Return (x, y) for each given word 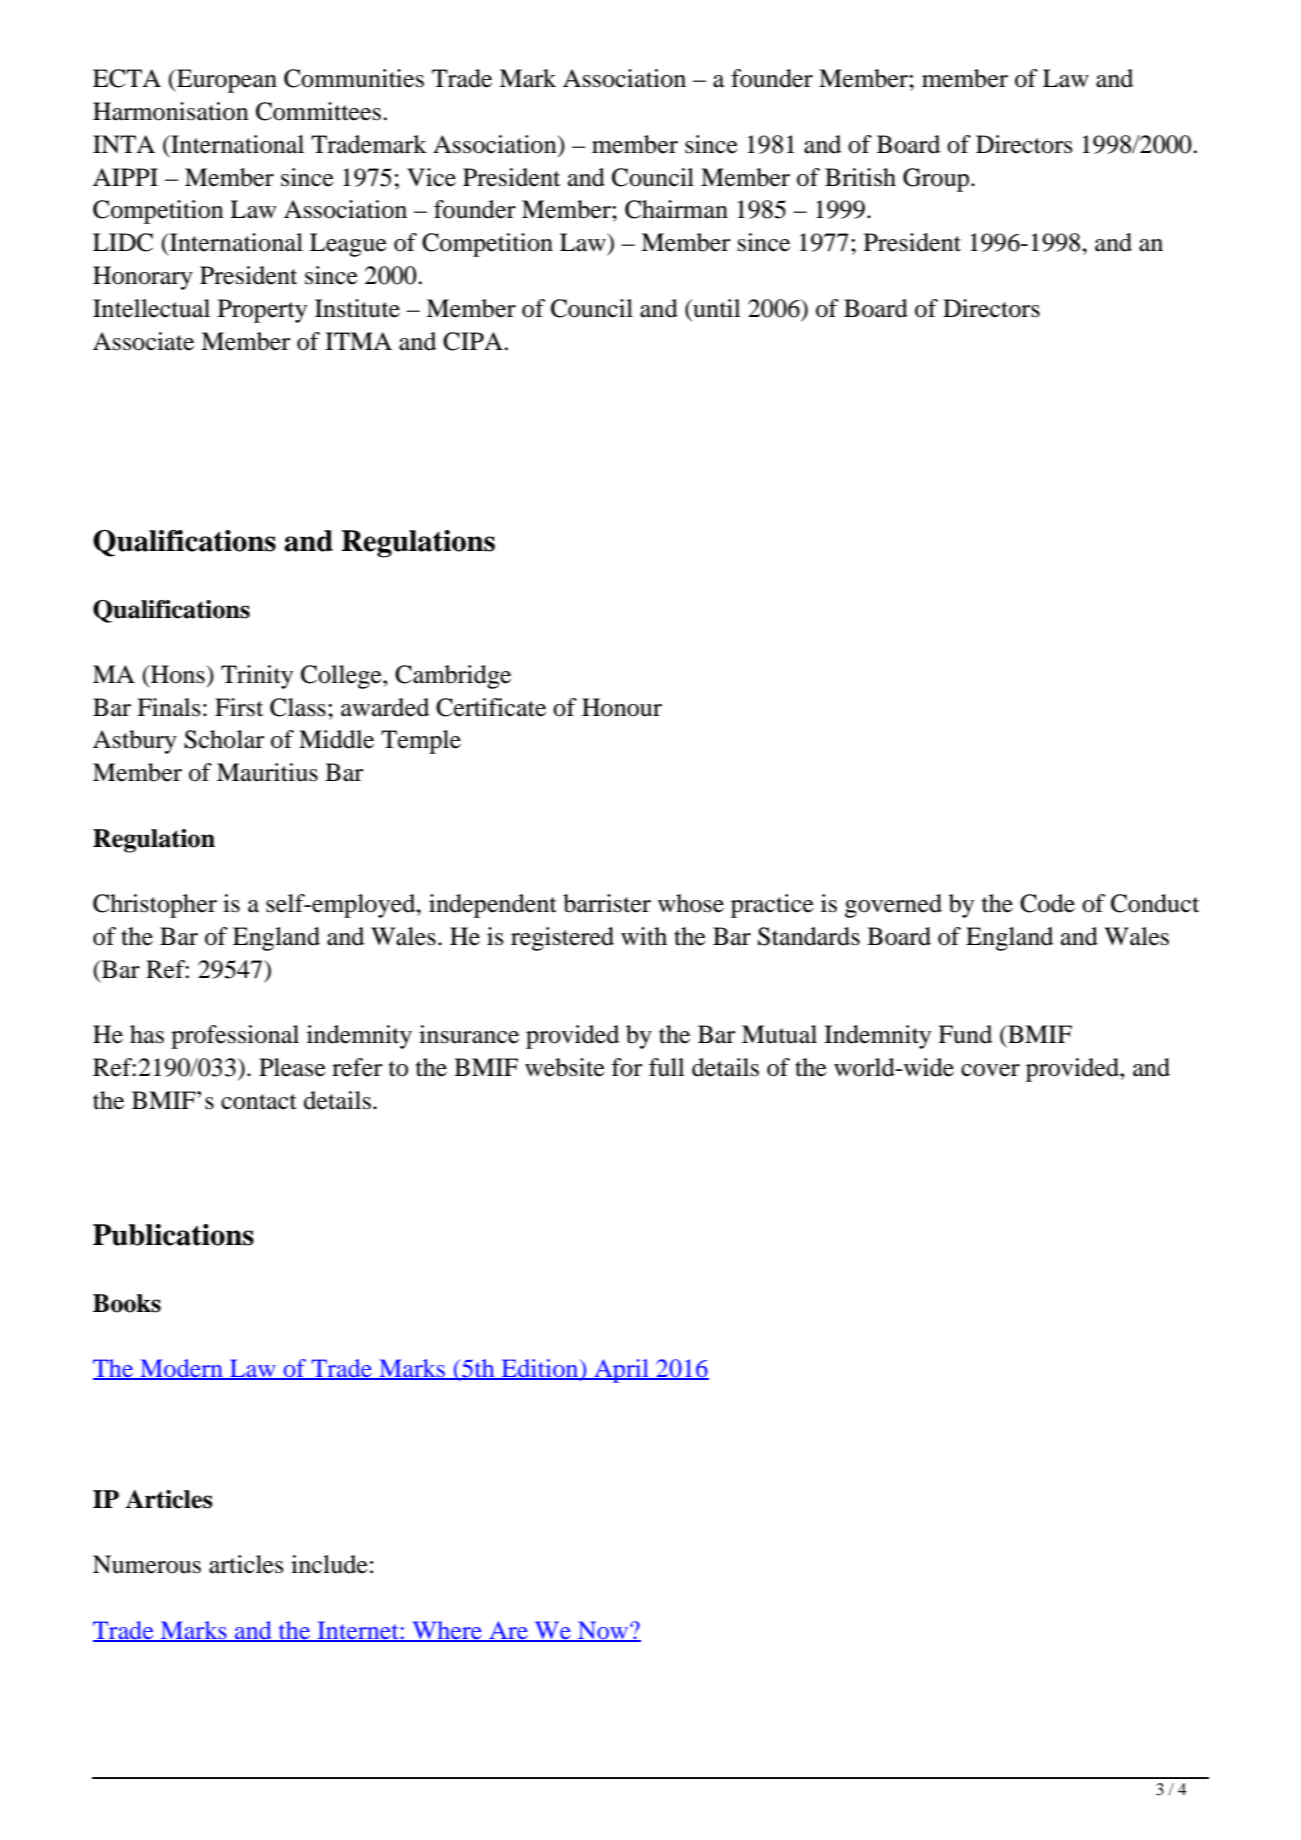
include (329, 1564)
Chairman (676, 209)
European (226, 81)
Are (508, 1631)
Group (937, 180)
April (621, 1371)
